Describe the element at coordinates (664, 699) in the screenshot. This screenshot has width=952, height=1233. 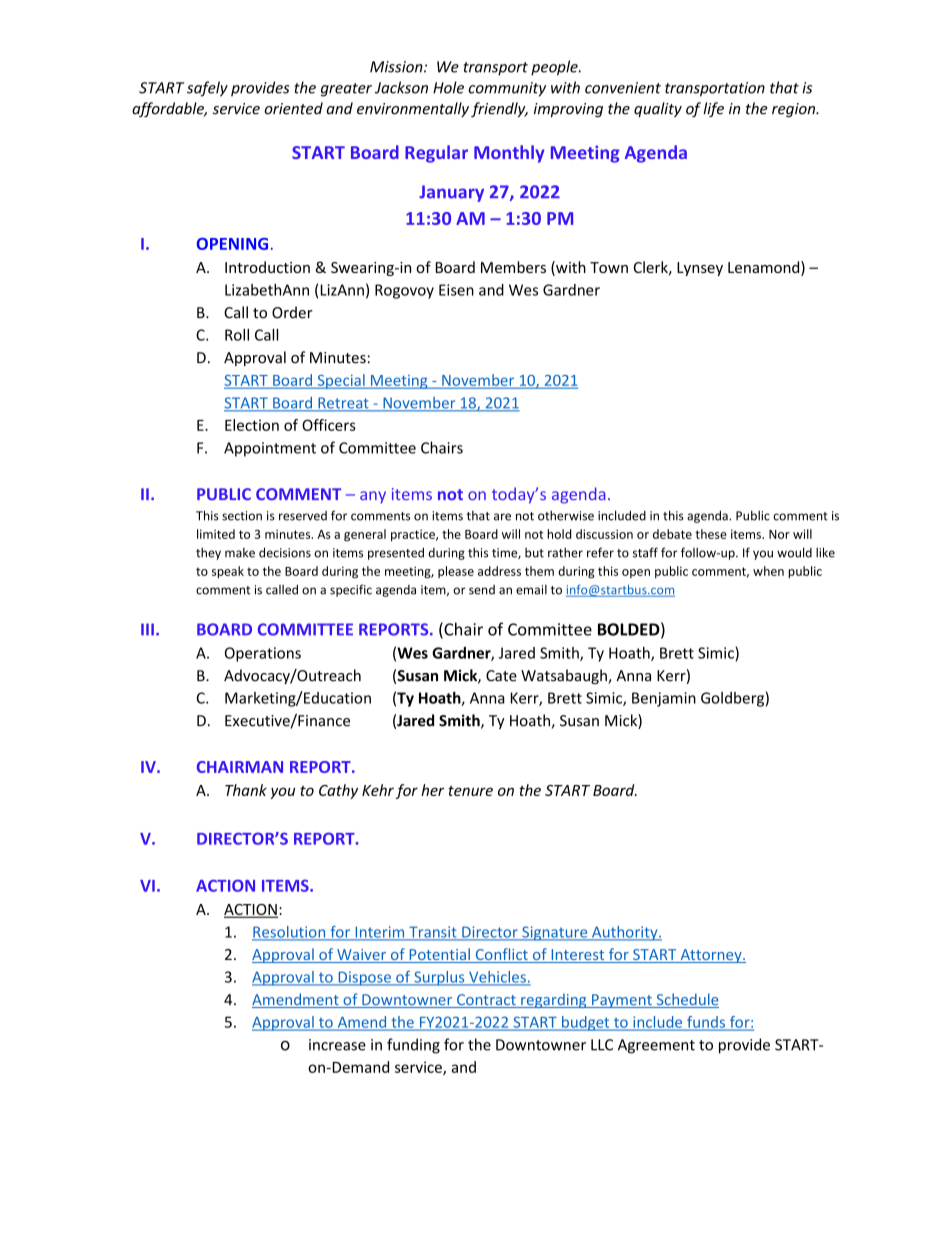
I see `Benjamin` at that location.
